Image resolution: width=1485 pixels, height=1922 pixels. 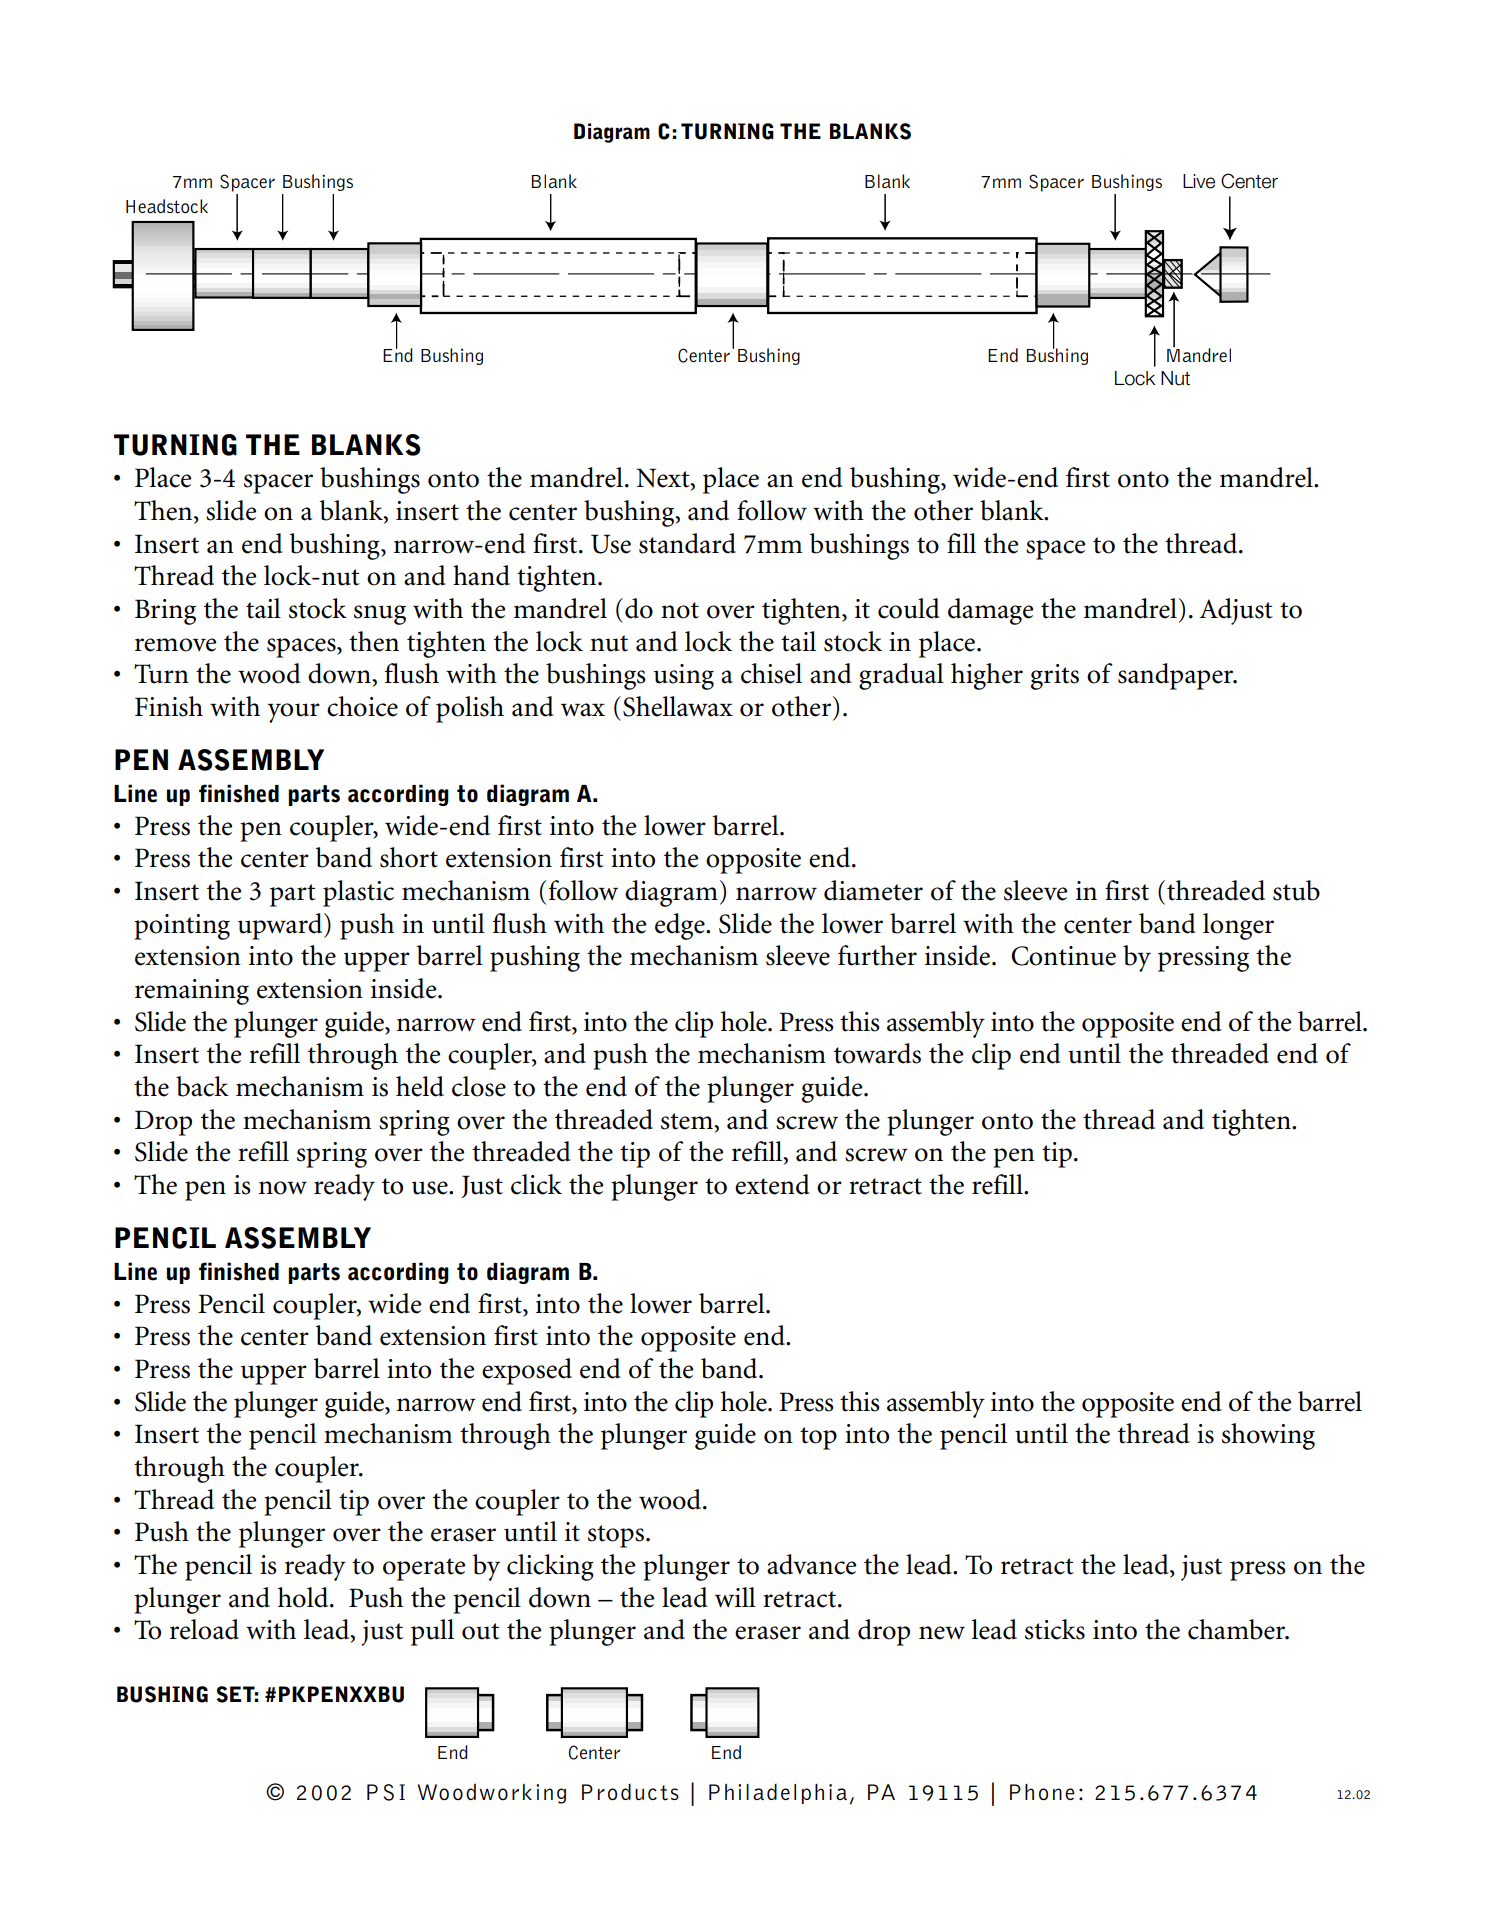 What do you see at coordinates (386, 1792) in the screenshot?
I see `PSI` at bounding box center [386, 1792].
